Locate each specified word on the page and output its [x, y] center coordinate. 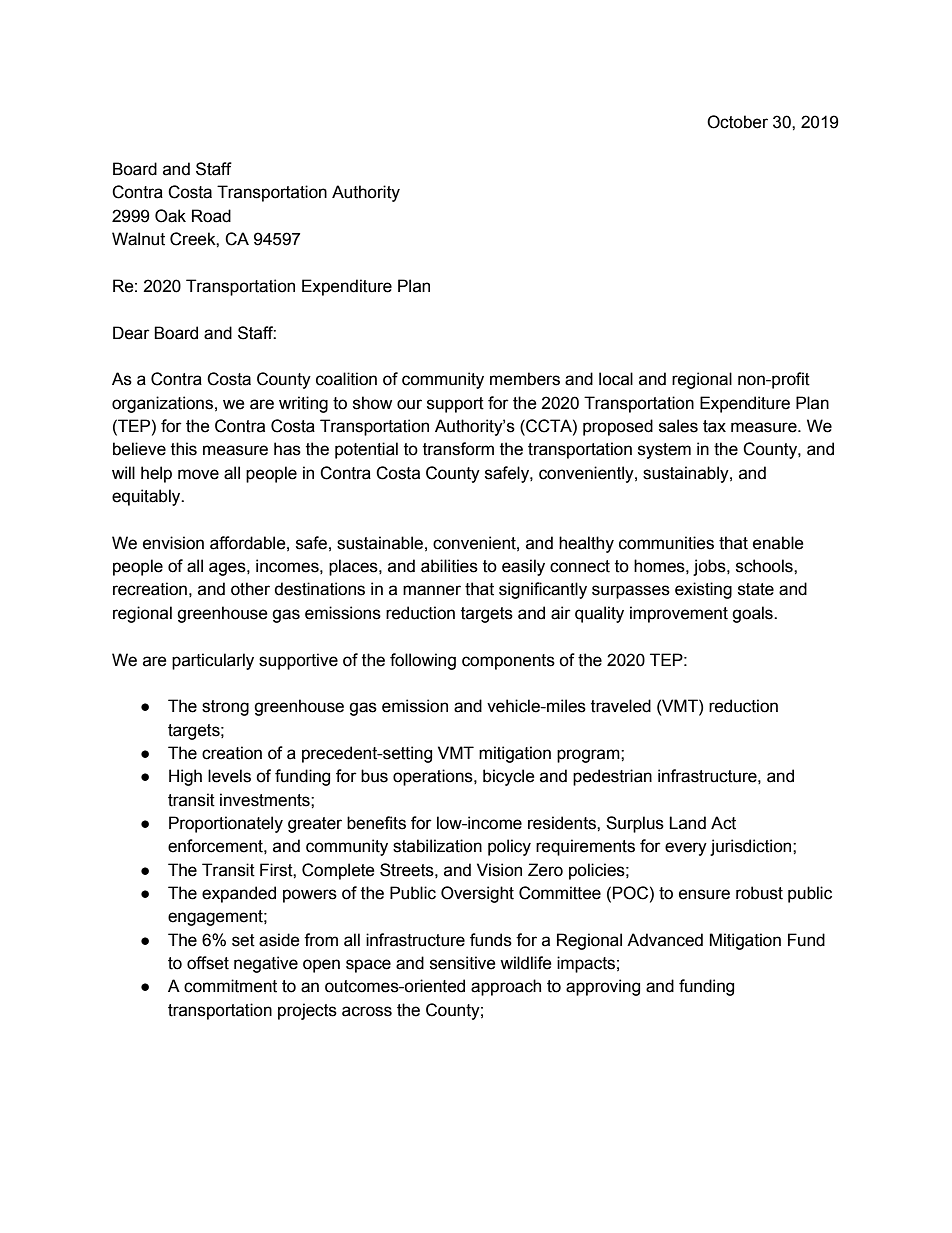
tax [714, 426]
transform [458, 449]
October [737, 122]
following [423, 661]
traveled [621, 706]
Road [211, 216]
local [616, 379]
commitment [230, 986]
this [184, 449]
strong [225, 708]
